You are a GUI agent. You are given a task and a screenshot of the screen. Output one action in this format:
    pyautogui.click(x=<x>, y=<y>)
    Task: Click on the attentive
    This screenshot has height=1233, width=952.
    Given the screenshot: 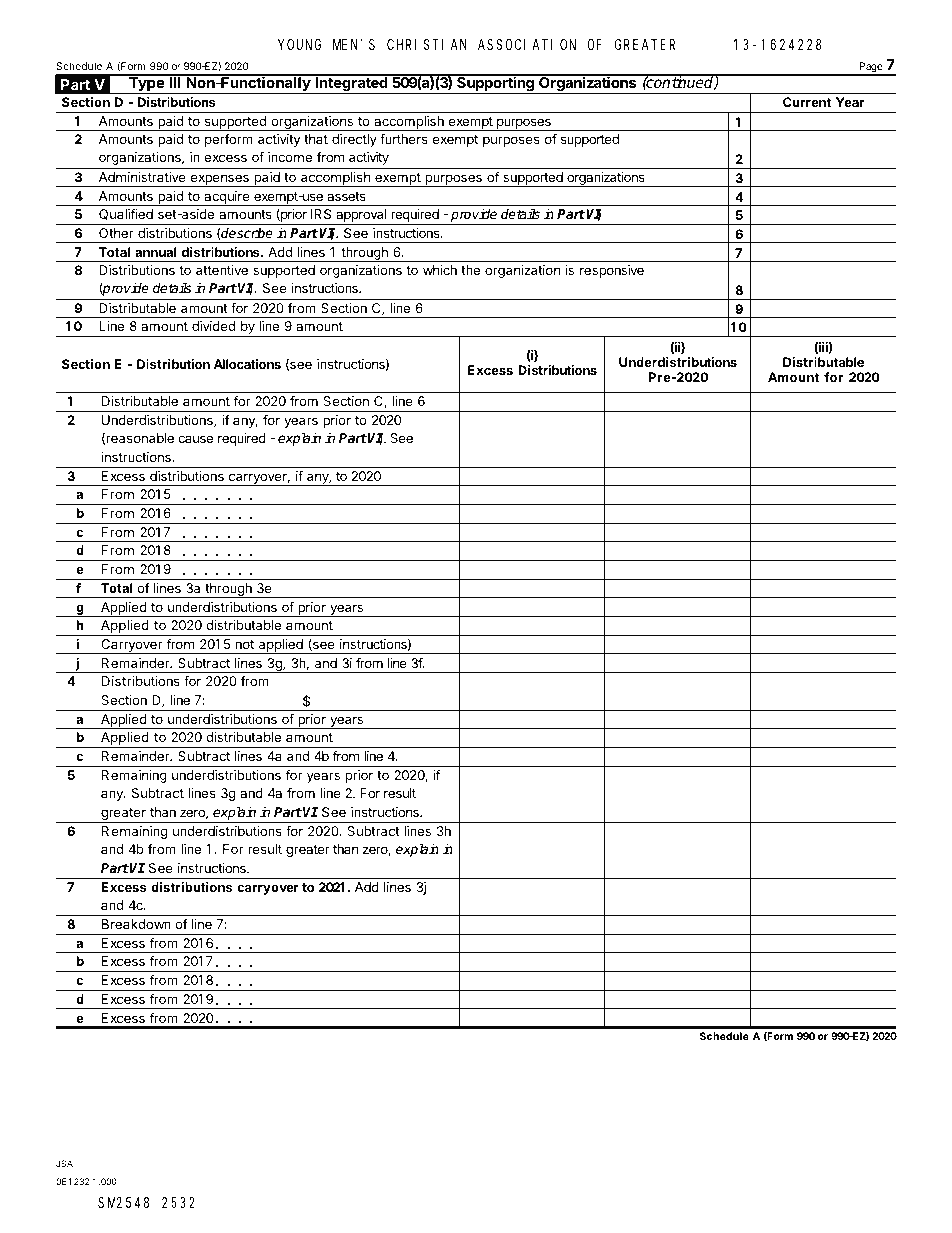 What is the action you would take?
    pyautogui.click(x=222, y=270)
